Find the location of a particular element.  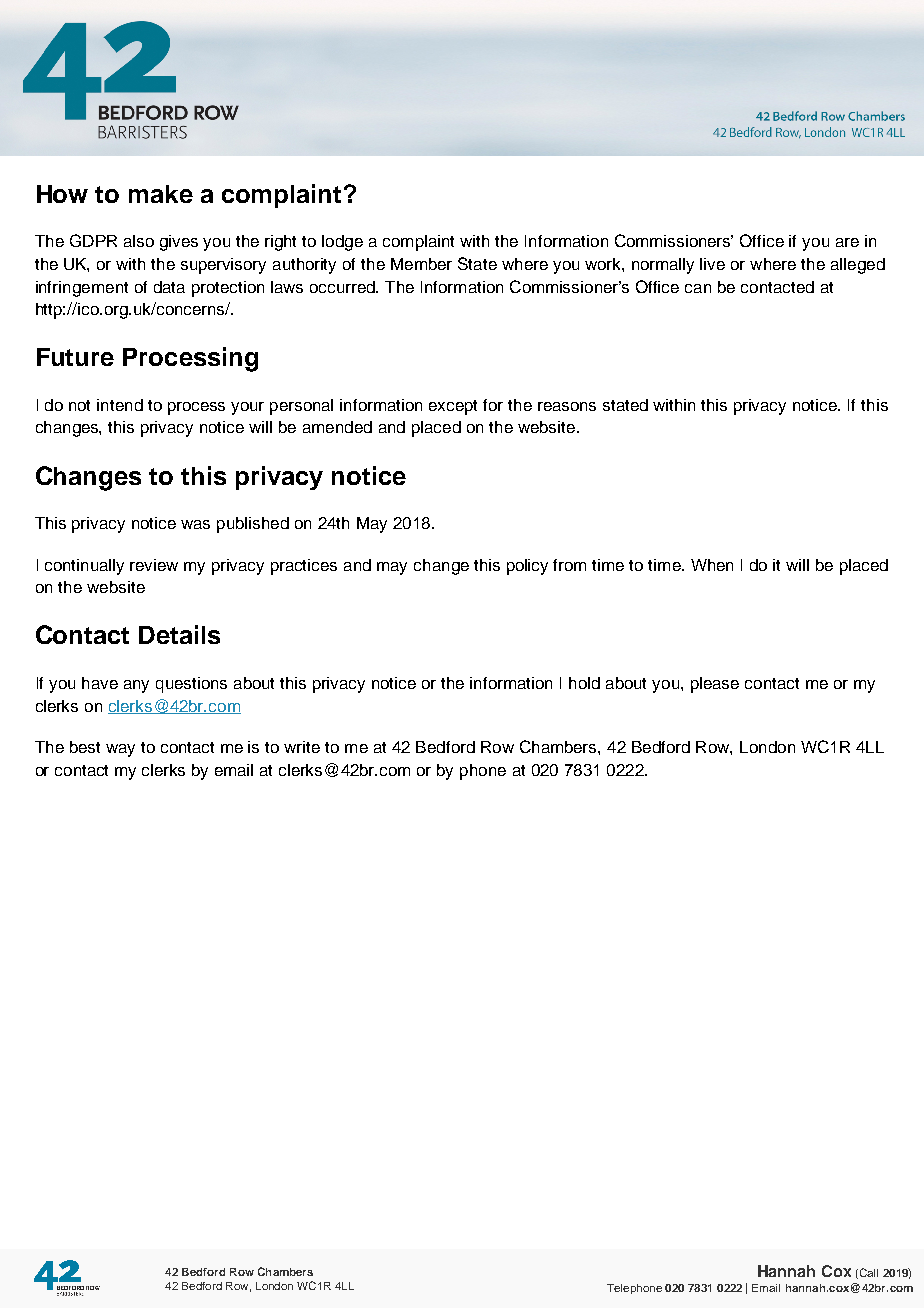

write is located at coordinates (302, 747).
